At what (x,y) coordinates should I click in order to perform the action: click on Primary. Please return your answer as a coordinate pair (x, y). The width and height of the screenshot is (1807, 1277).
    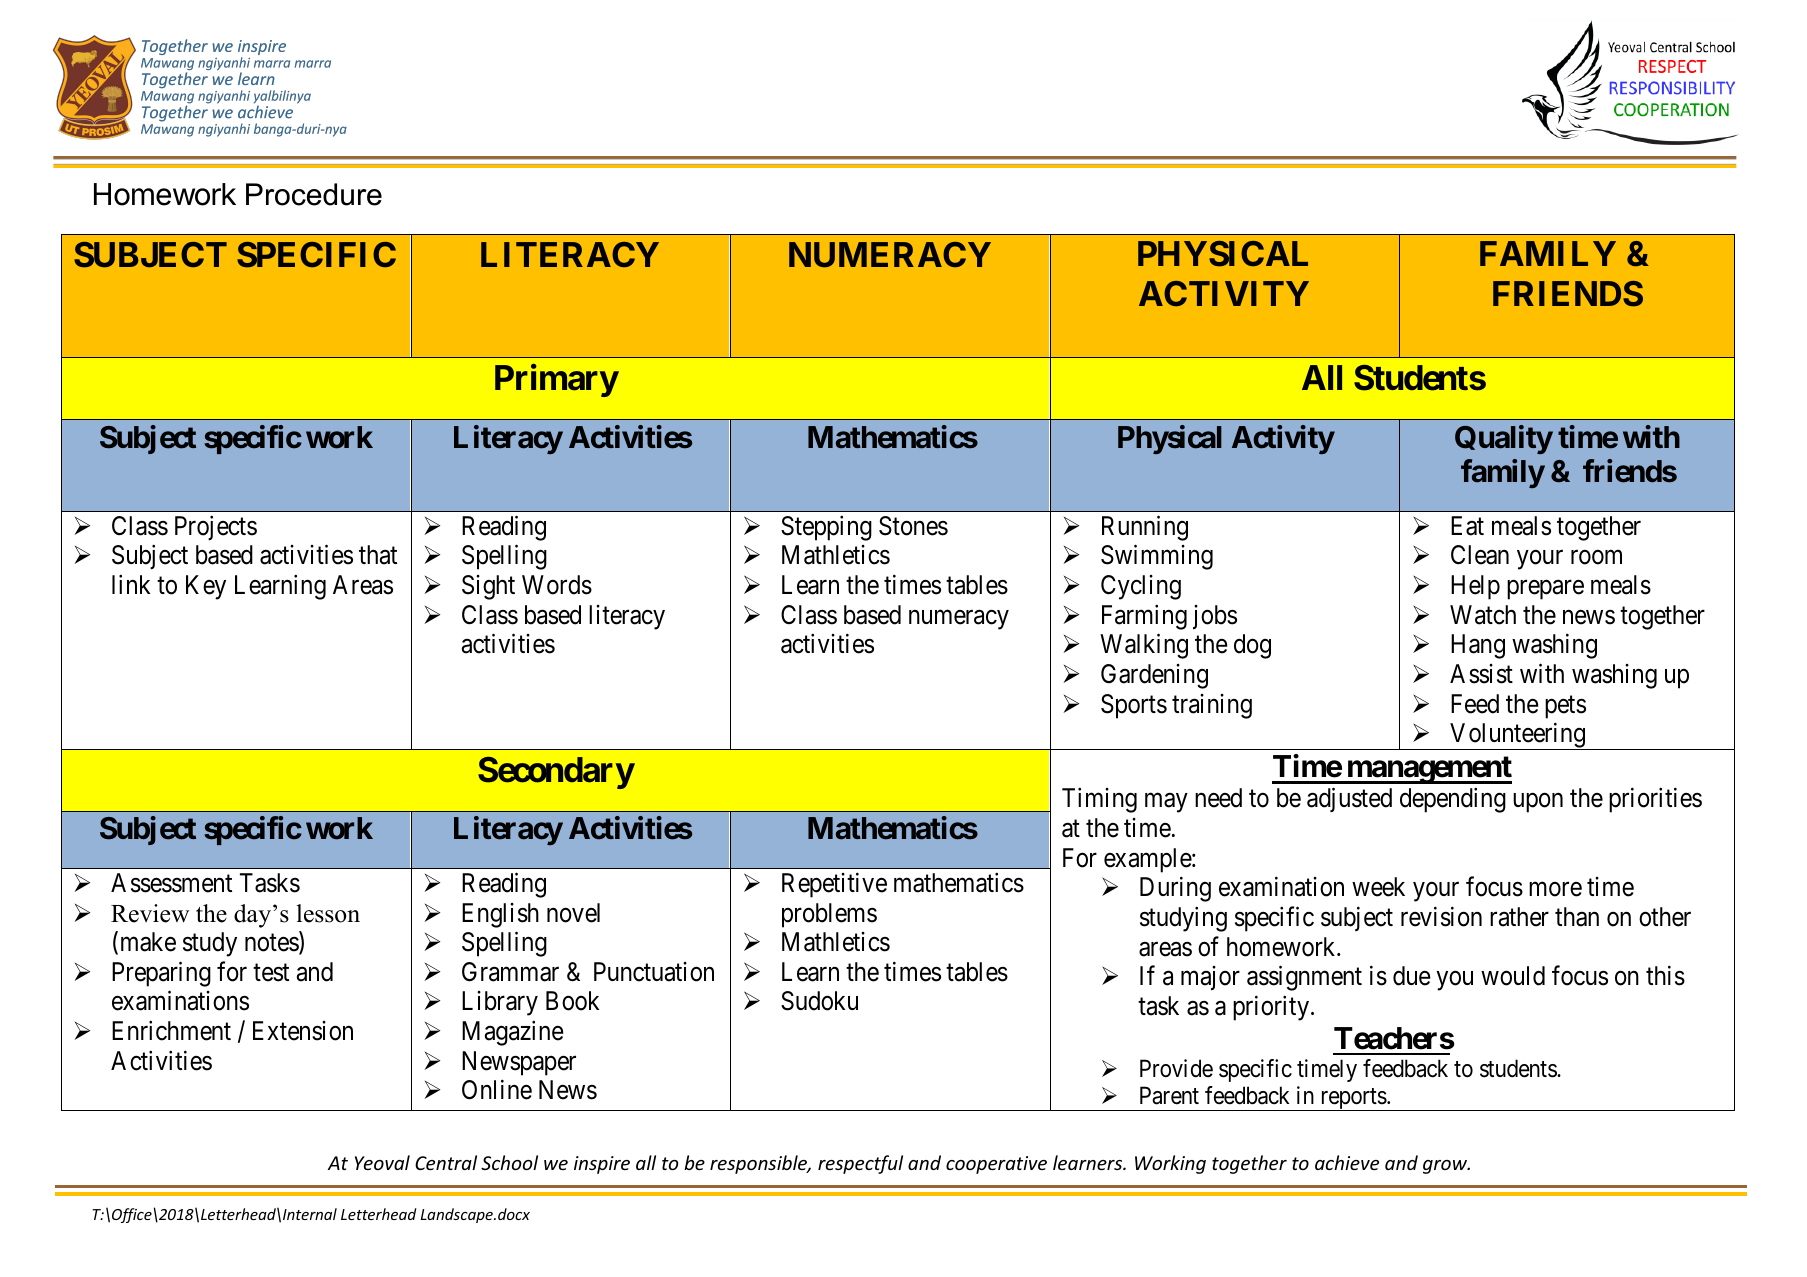
    Looking at the image, I should click on (557, 380).
